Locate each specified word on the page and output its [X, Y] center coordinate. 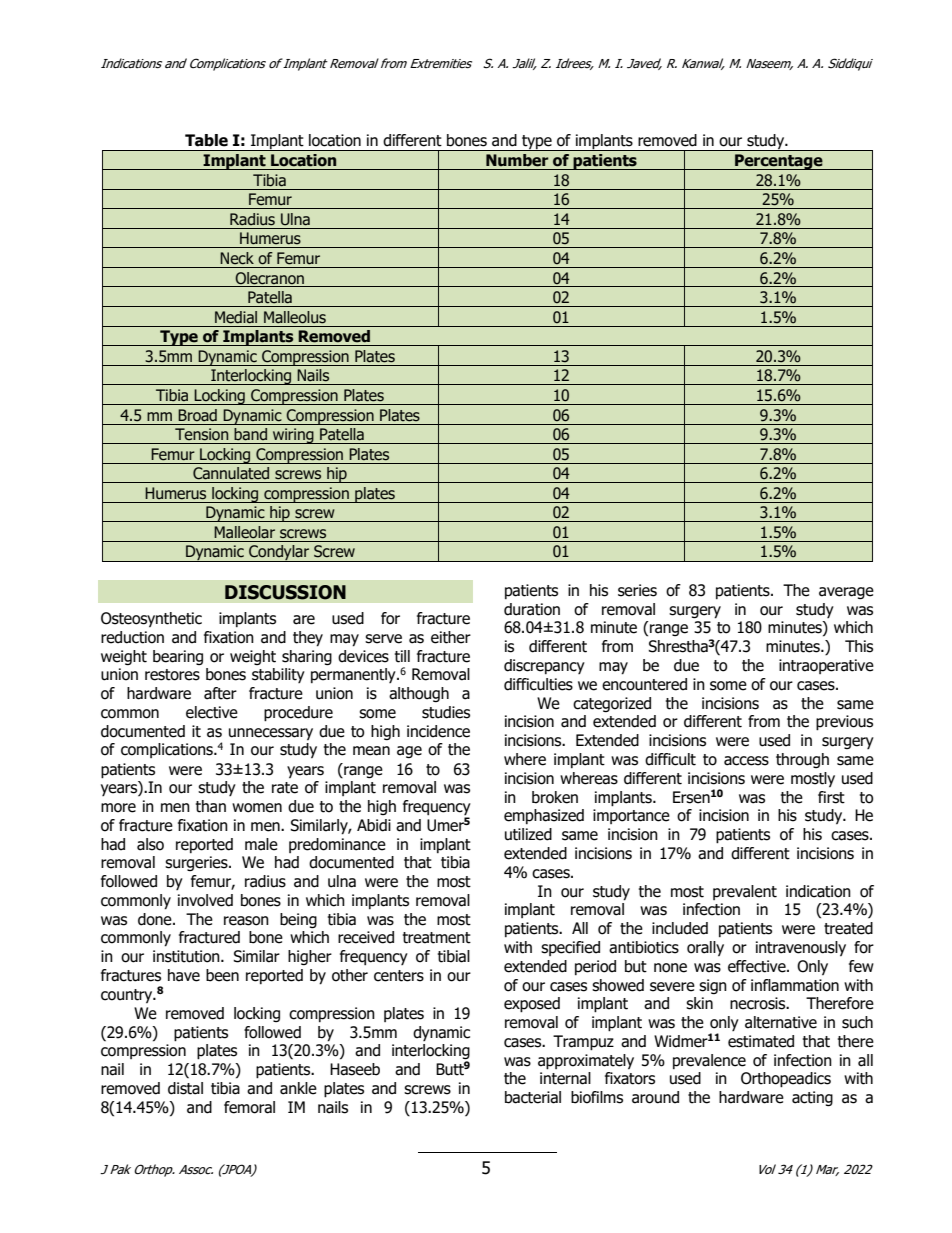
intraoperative [826, 666]
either [451, 637]
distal [185, 1088]
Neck [237, 258]
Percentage [779, 162]
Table [206, 140]
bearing [178, 657]
